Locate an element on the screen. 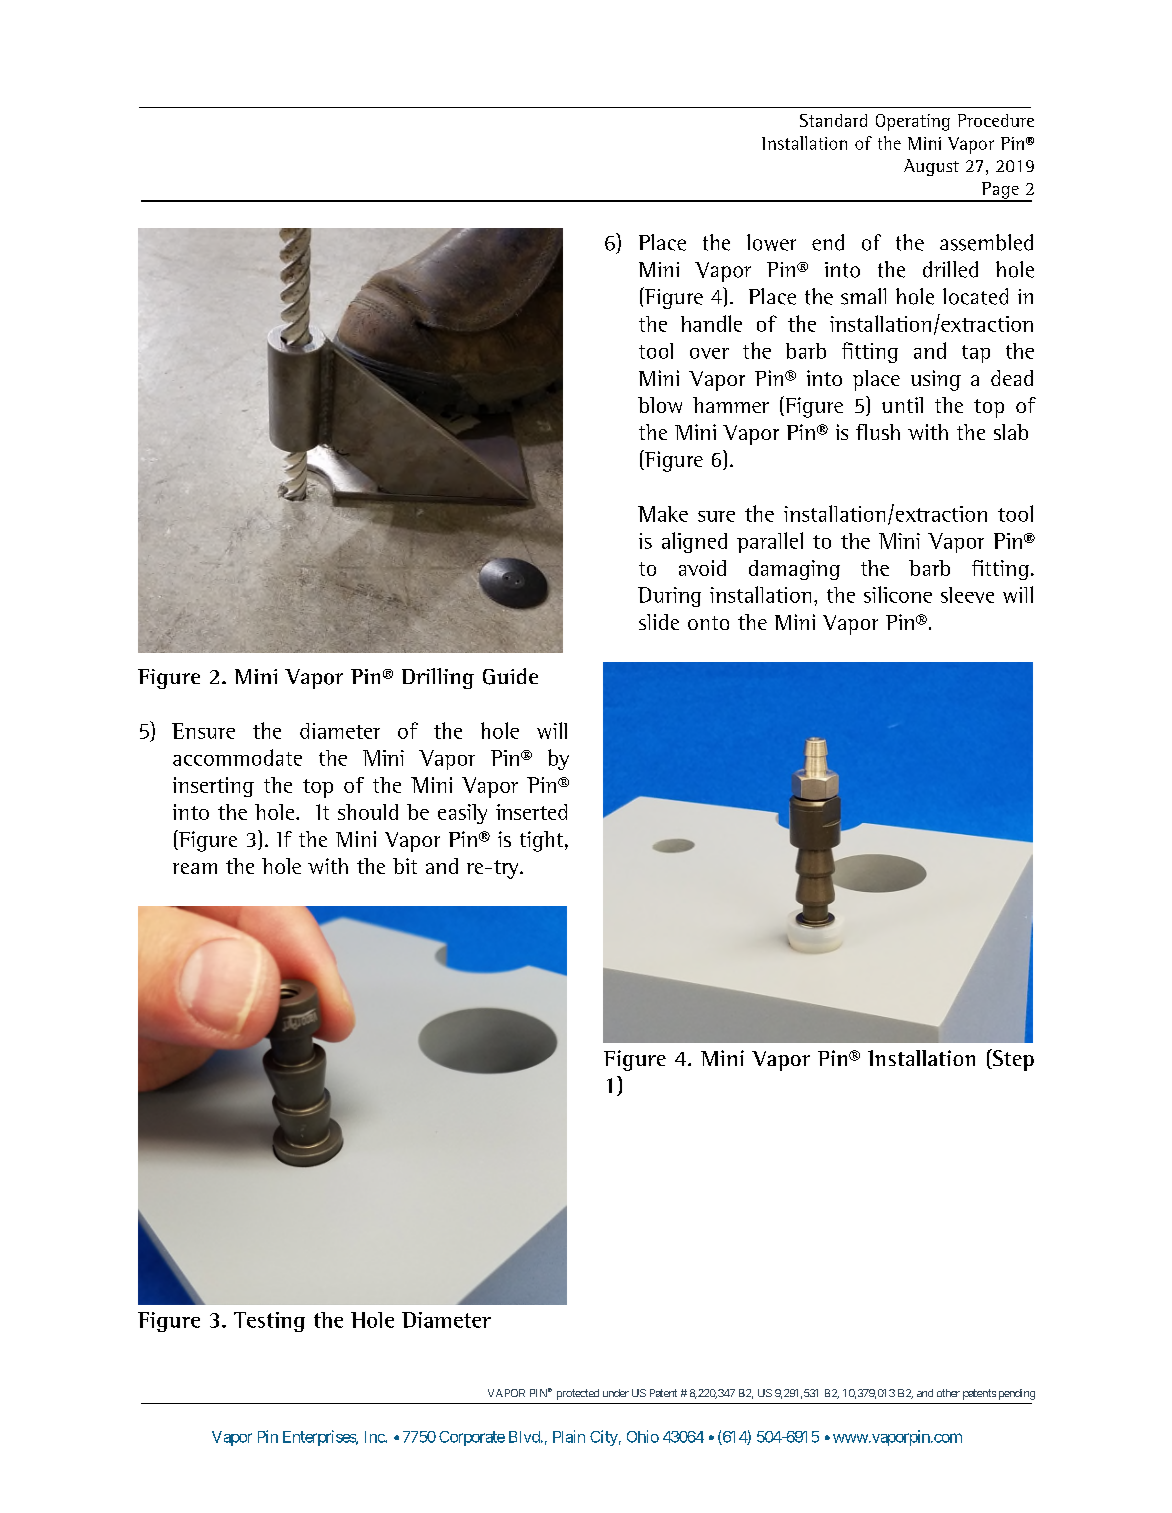 This screenshot has width=1172, height=1513. Corporate is located at coordinates (472, 1438).
